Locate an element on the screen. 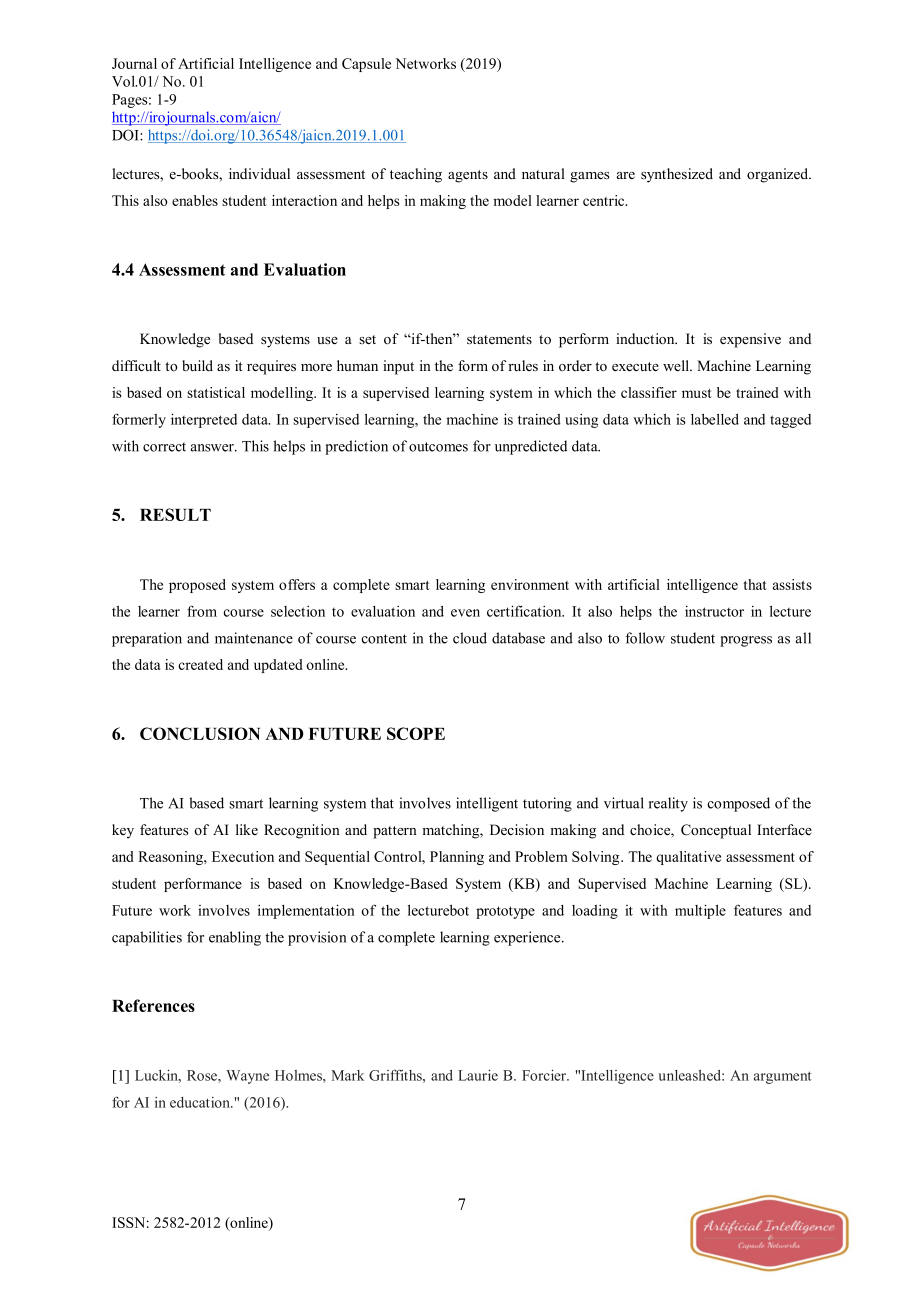 This screenshot has width=924, height=1307. Laurie is located at coordinates (478, 1075).
